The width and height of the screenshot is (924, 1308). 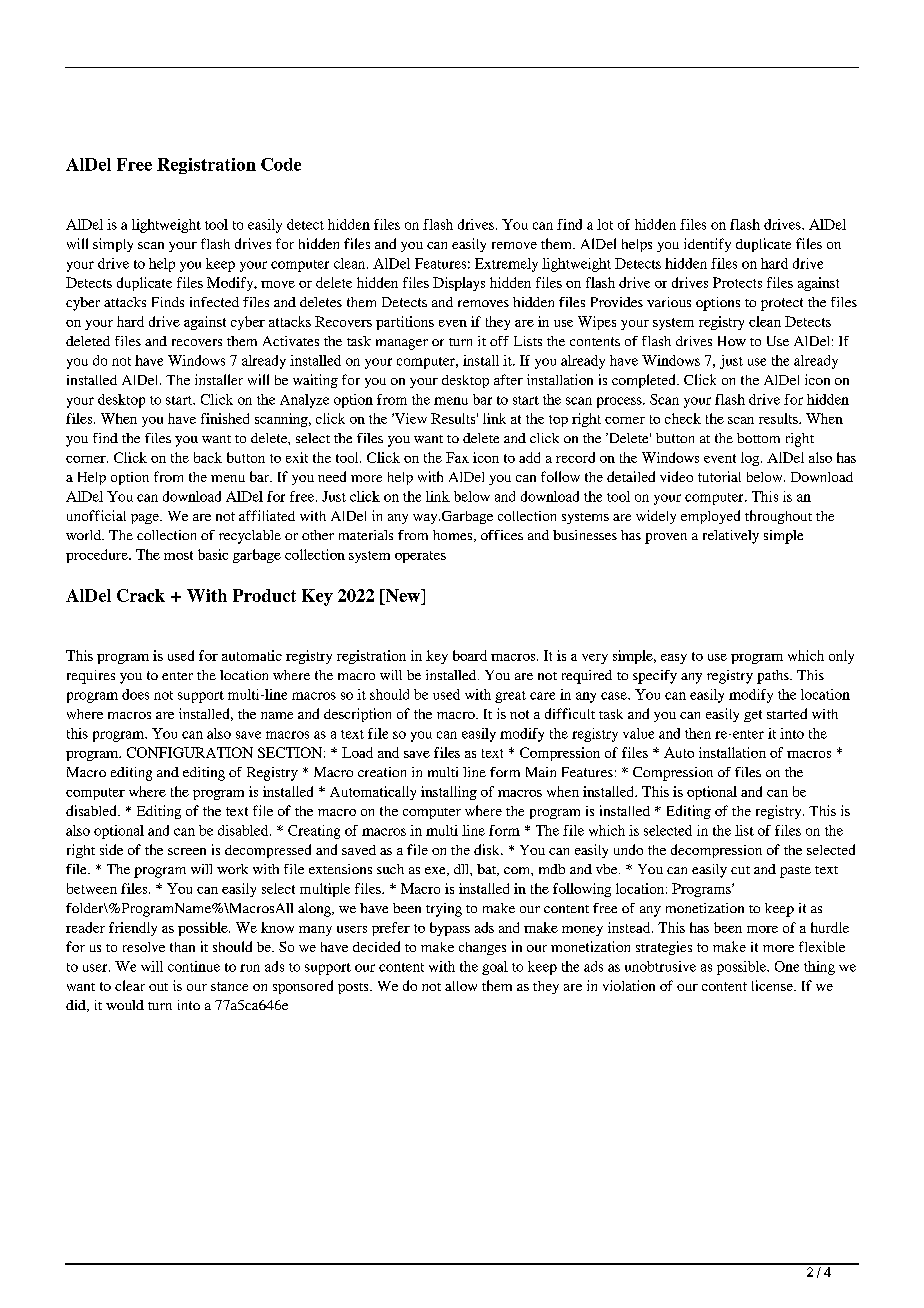 What do you see at coordinates (403, 595) in the screenshot?
I see `New` at bounding box center [403, 595].
